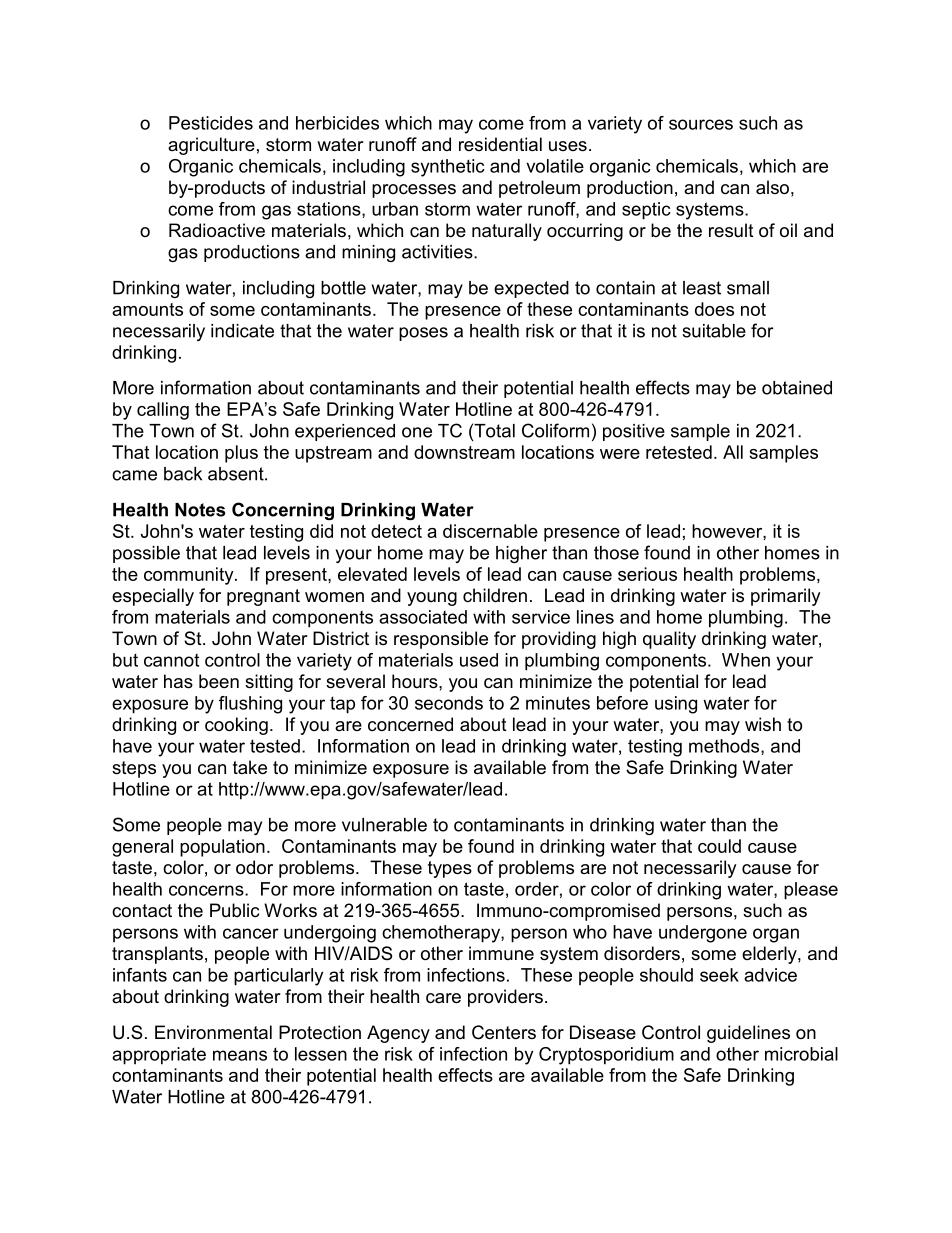 The height and width of the screenshot is (1233, 952). Describe the element at coordinates (190, 576) in the screenshot. I see `community` at that location.
